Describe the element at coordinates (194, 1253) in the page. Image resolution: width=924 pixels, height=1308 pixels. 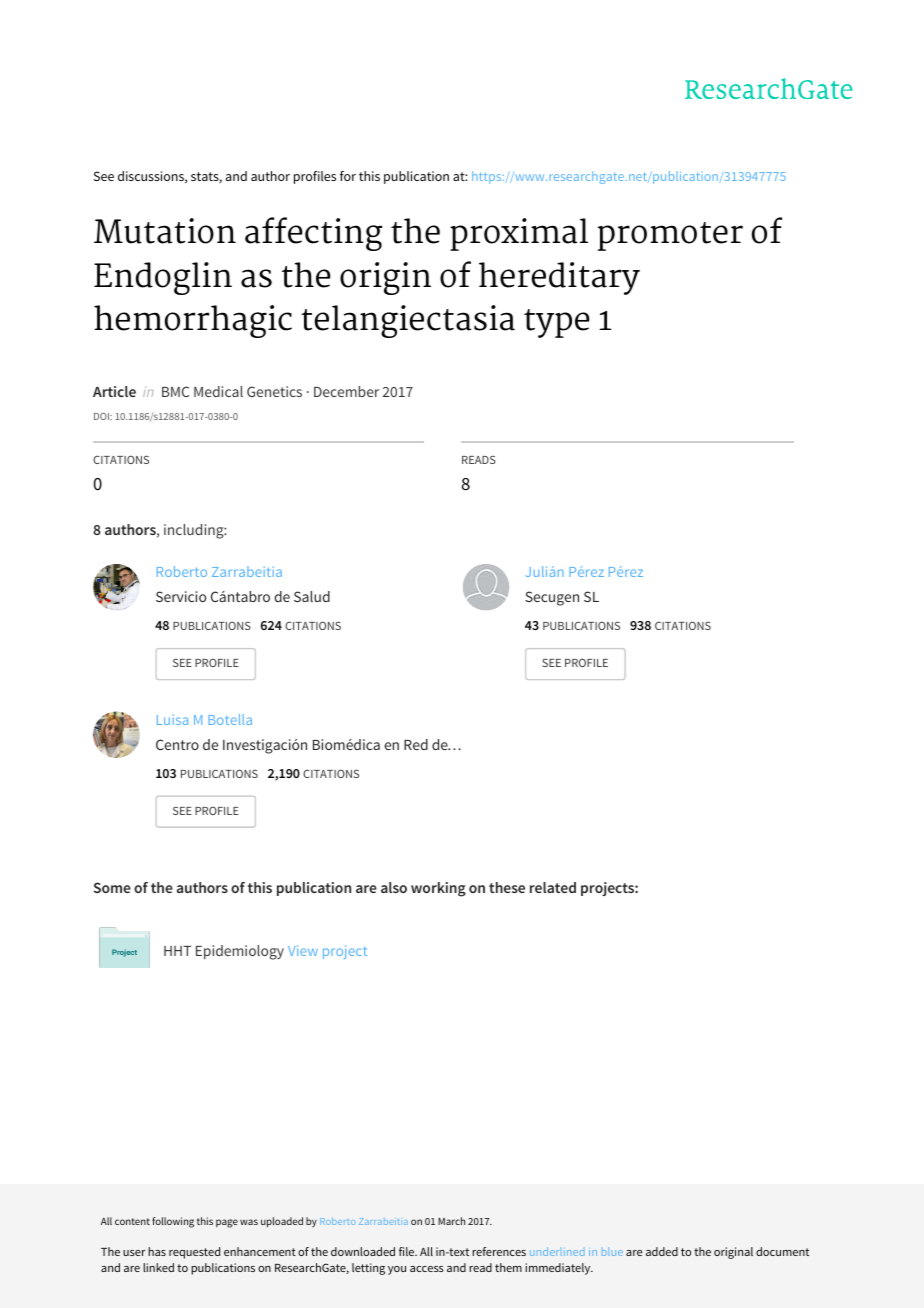
I see `requested` at that location.
